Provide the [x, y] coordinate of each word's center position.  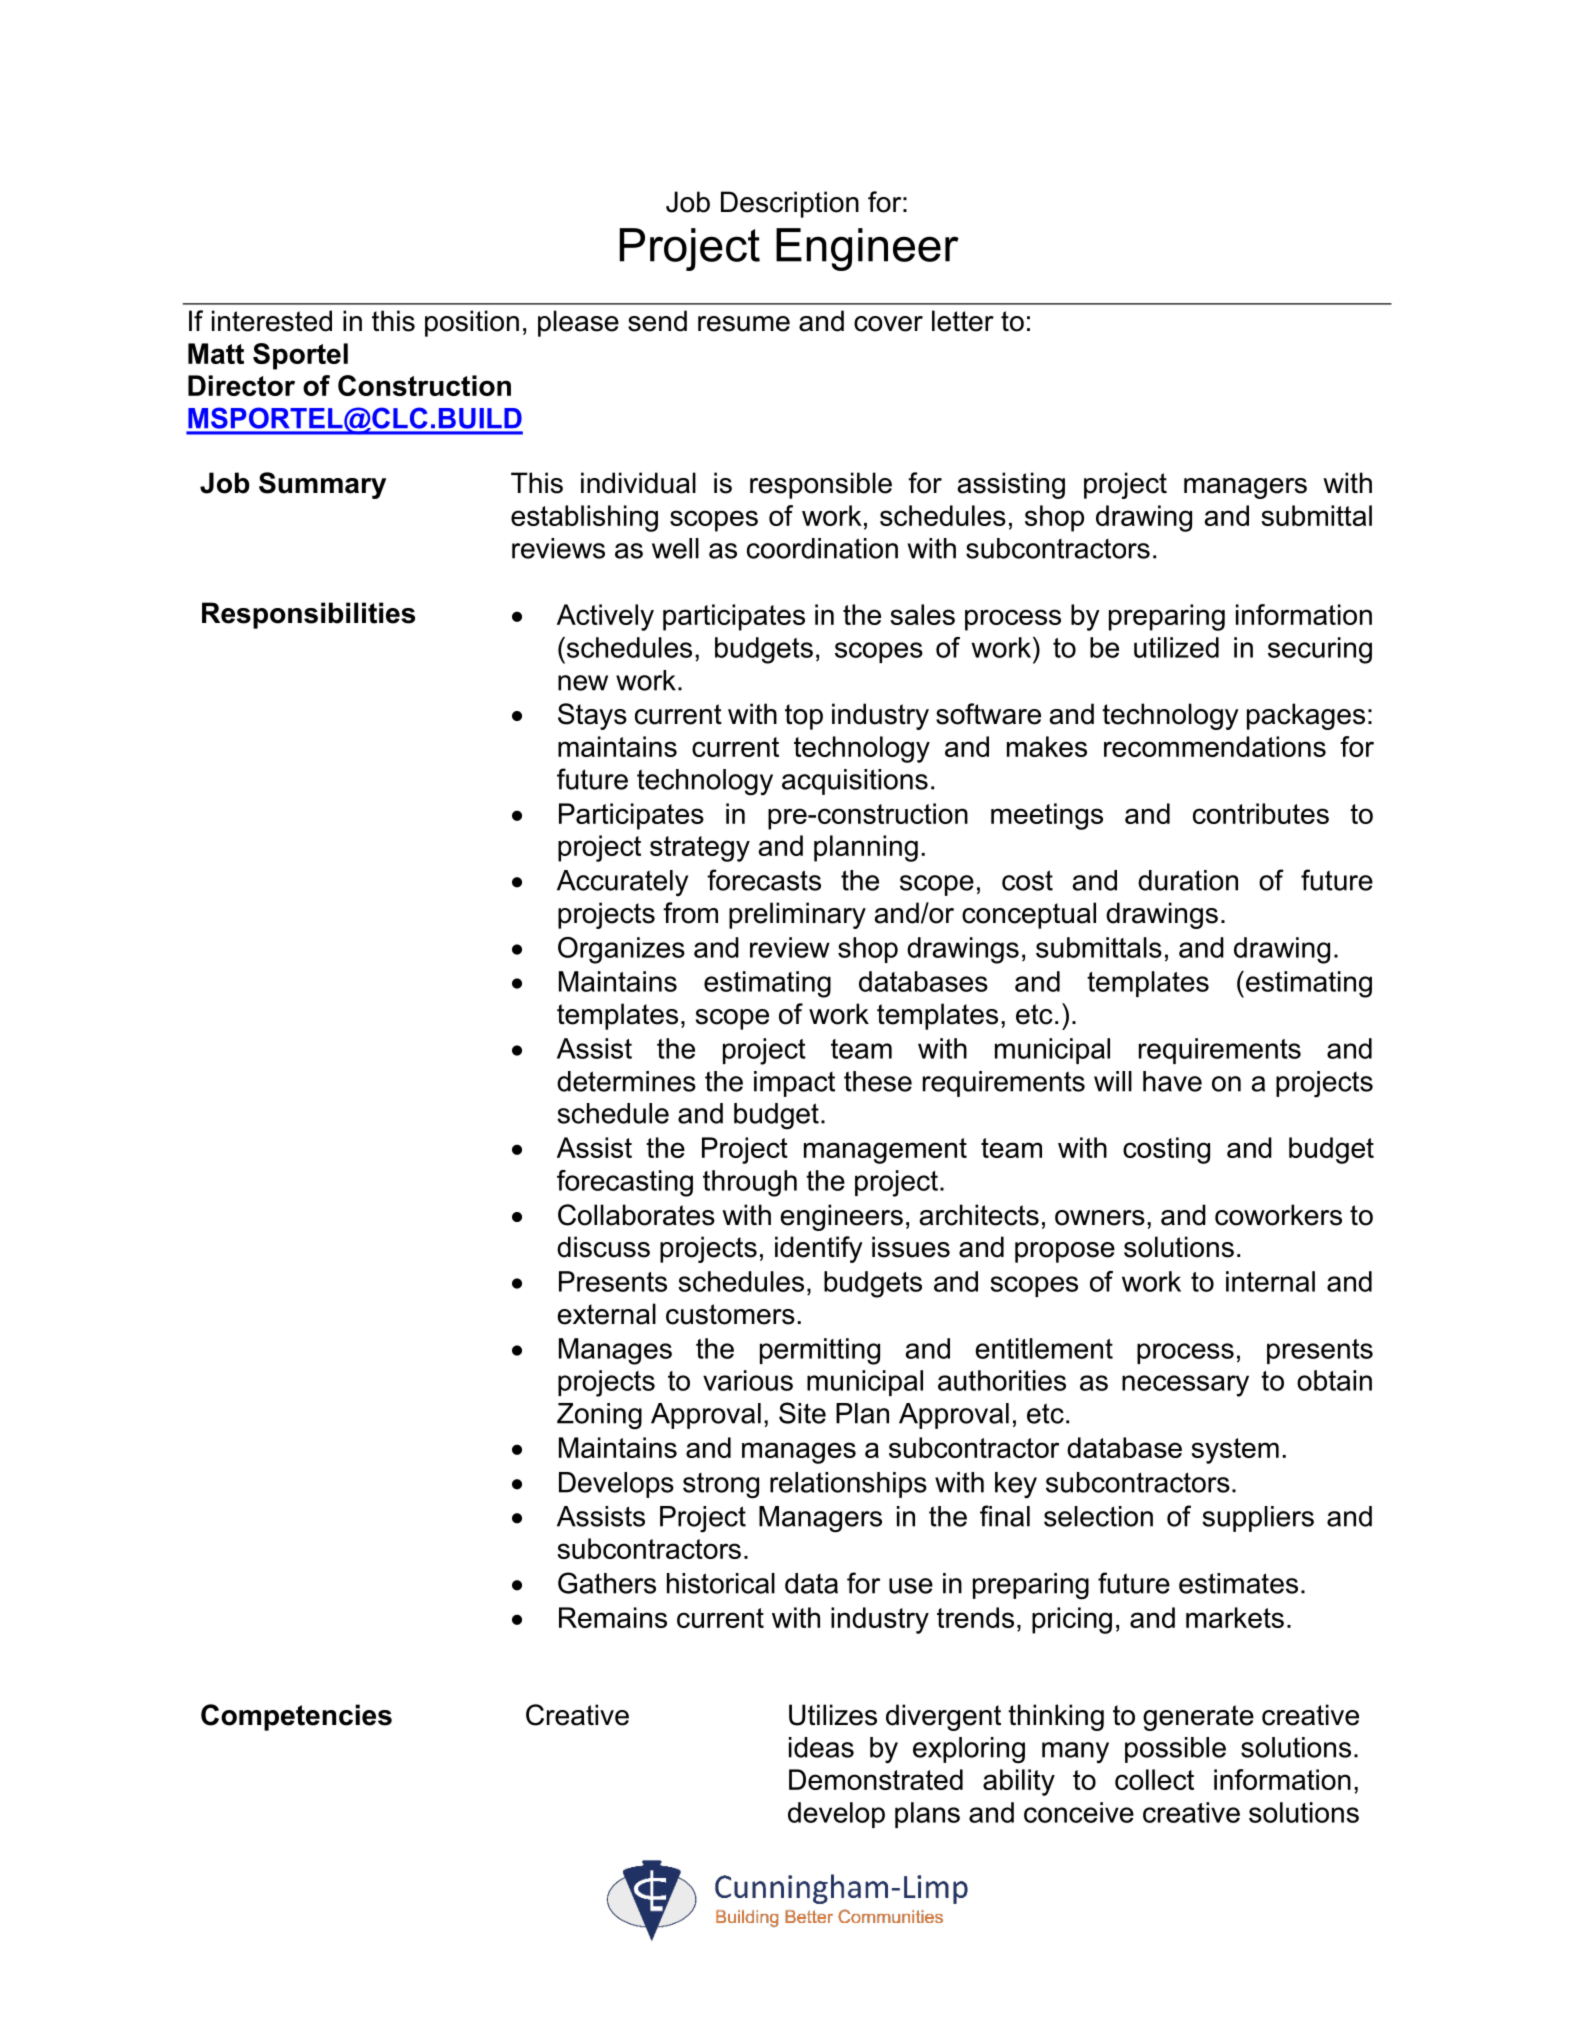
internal [1270, 1281]
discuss [603, 1247]
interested [272, 321]
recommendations [1215, 746]
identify [819, 1249]
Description [790, 204]
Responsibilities [308, 615]
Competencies [296, 1717]
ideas [821, 1747]
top [804, 717]
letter [963, 321]
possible [1175, 1750]
